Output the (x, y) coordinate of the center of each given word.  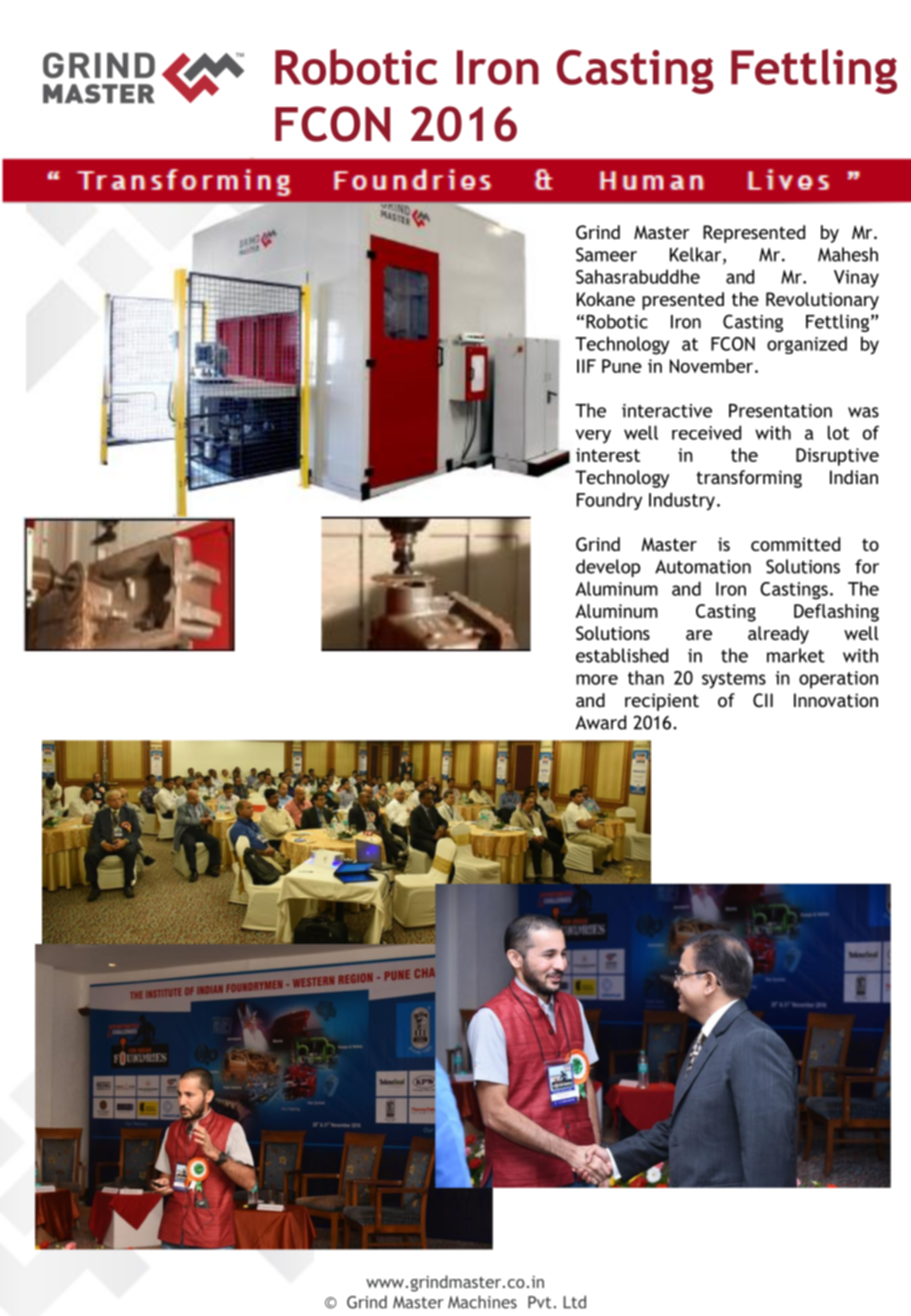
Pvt (539, 1302)
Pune (622, 366)
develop (608, 568)
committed (795, 544)
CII (763, 700)
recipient (662, 702)
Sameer (606, 254)
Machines (482, 1302)
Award (601, 722)
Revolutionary (822, 301)
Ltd (574, 1302)
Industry (682, 501)
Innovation (836, 700)
